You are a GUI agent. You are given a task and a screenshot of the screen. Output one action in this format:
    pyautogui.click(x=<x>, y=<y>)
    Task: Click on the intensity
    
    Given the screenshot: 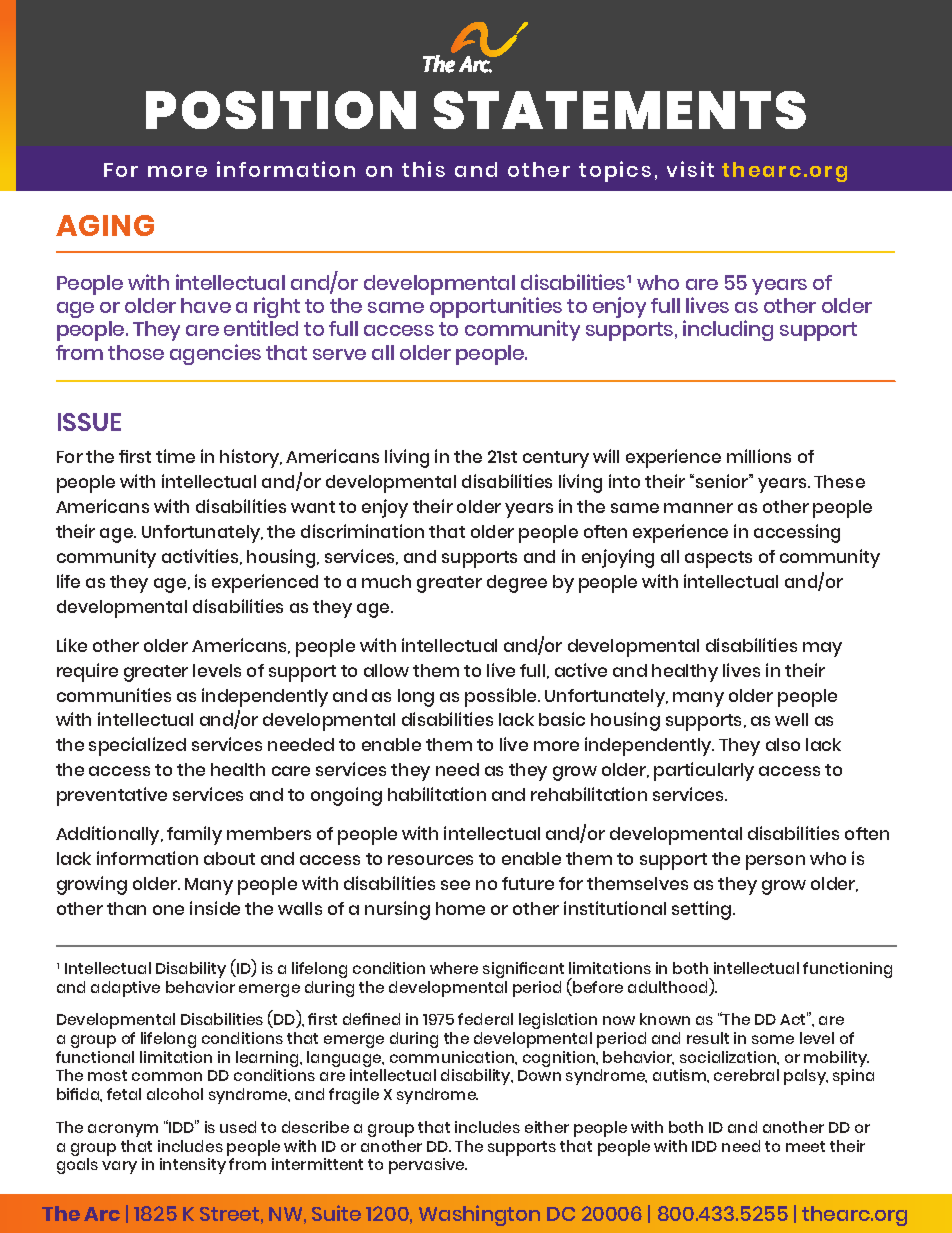 What is the action you would take?
    pyautogui.click(x=193, y=1166)
